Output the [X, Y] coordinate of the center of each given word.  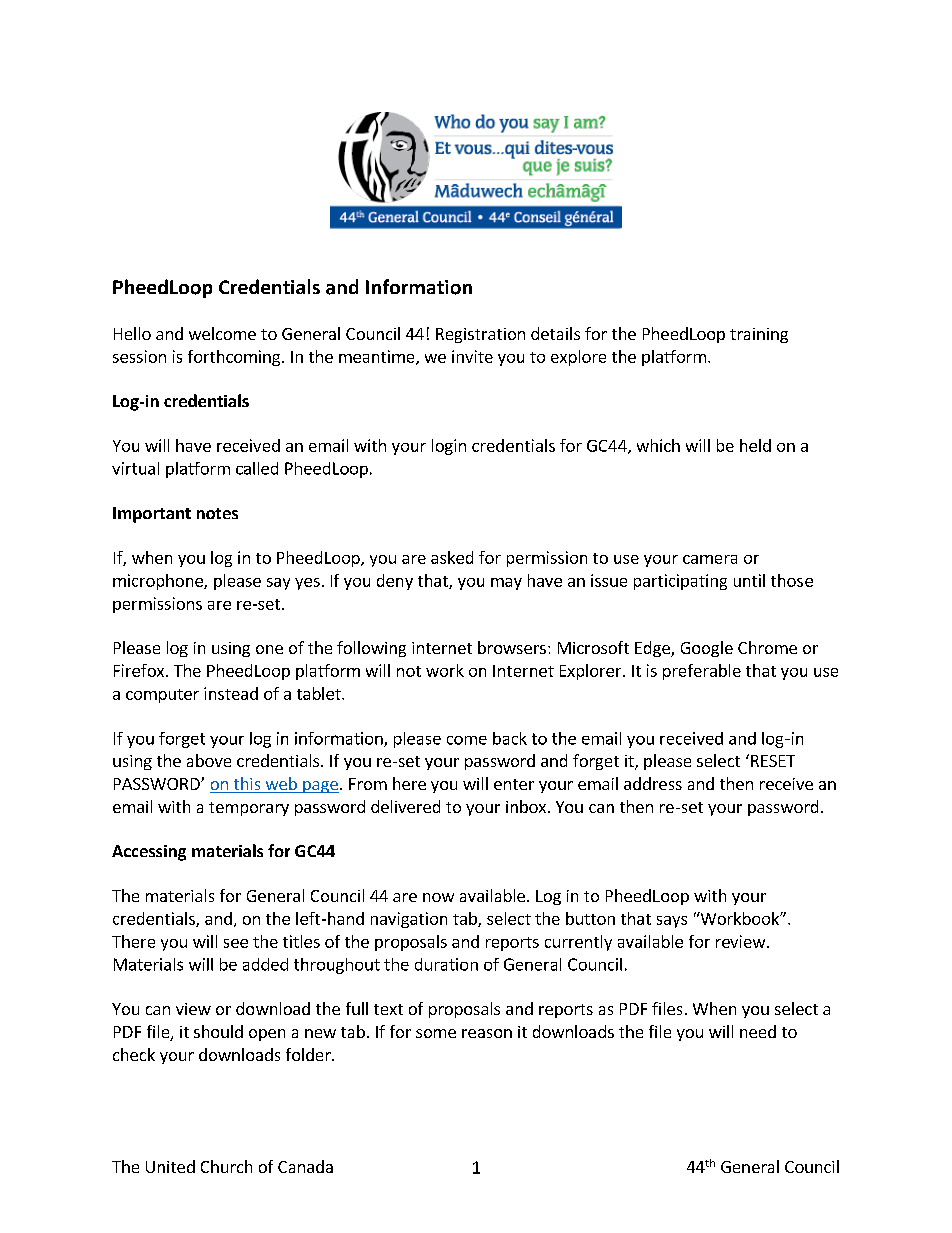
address [653, 783]
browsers [512, 647]
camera [710, 559]
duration [446, 964]
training [759, 335]
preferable [702, 672]
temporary [249, 809]
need [758, 1031]
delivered [405, 806]
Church [226, 1166]
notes [217, 513]
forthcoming [234, 358]
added [265, 964]
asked [452, 557]
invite [472, 356]
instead [231, 693]
